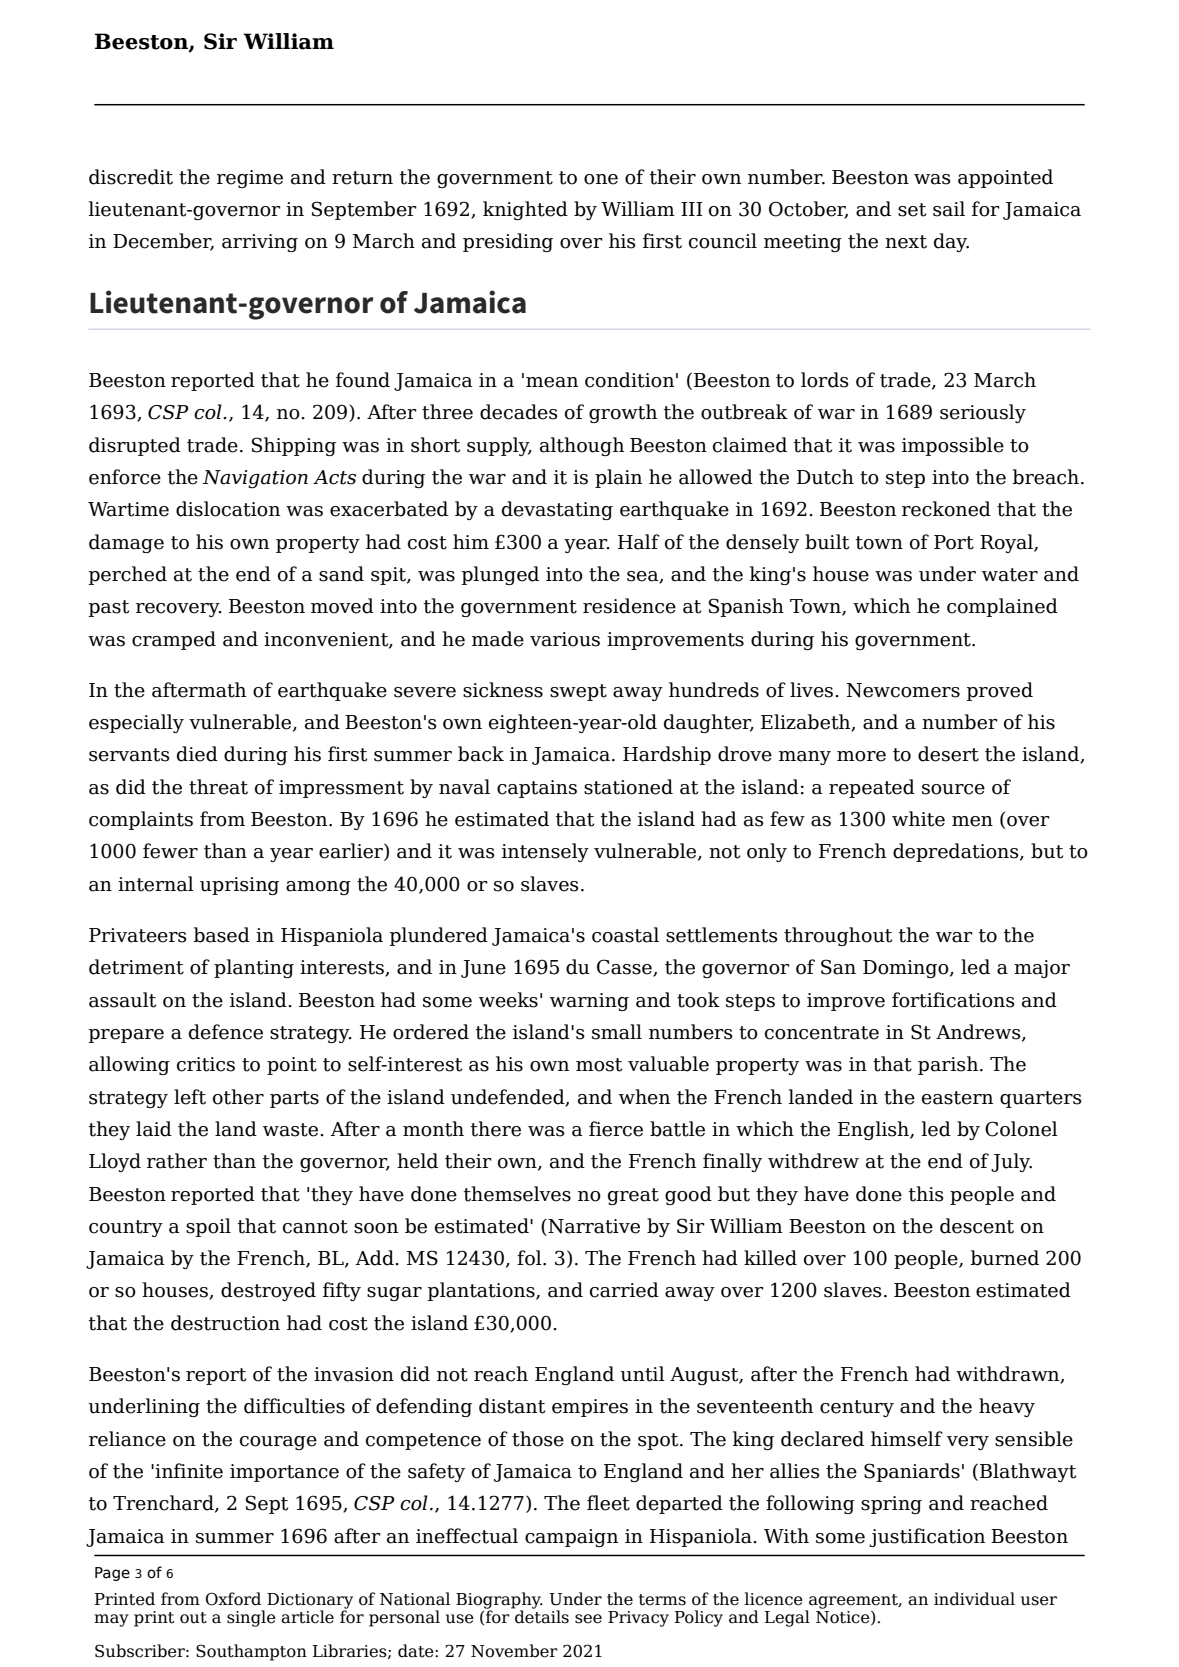  I want to click on arriving, so click(260, 243).
